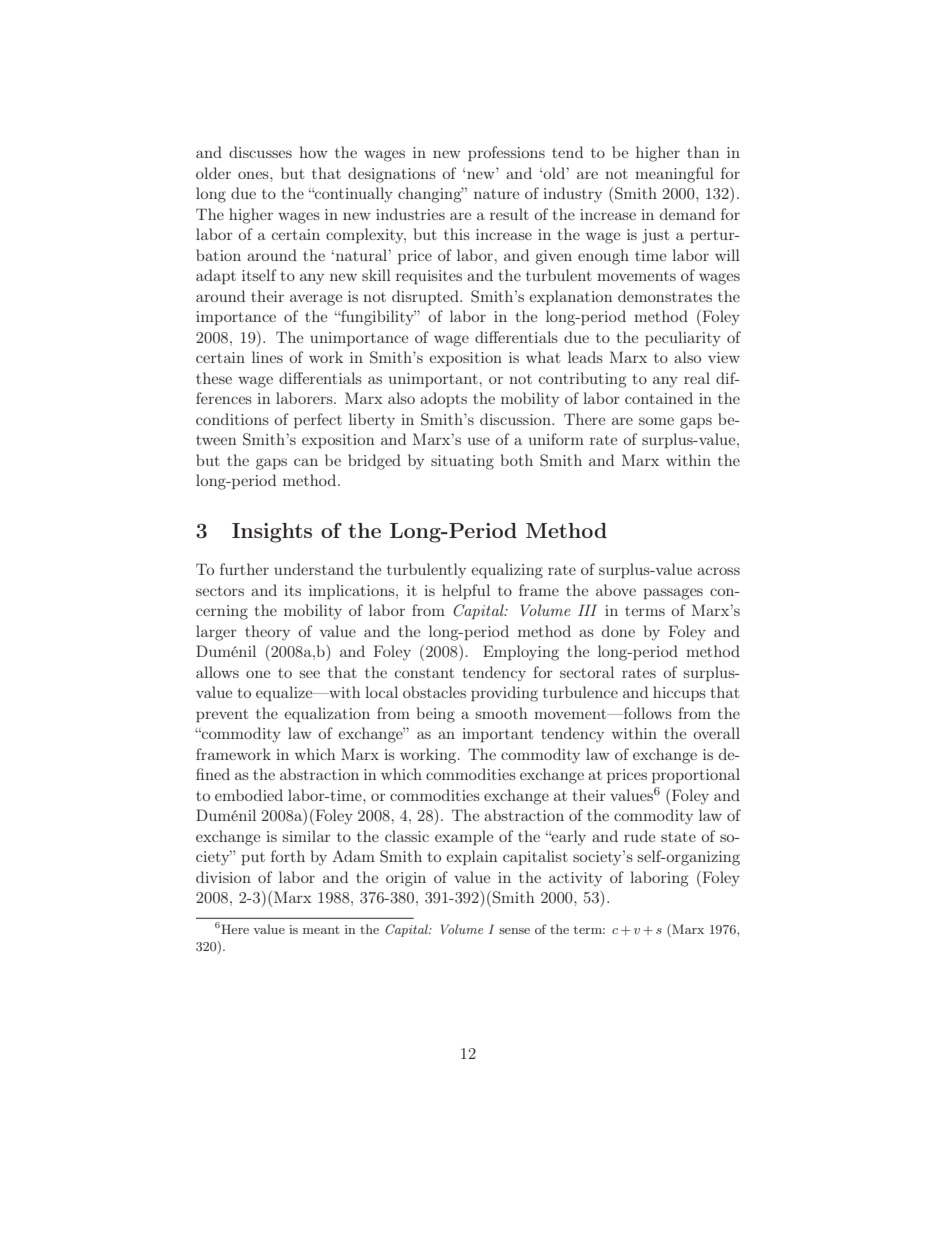 The image size is (952, 1233). I want to click on theory, so click(267, 633).
